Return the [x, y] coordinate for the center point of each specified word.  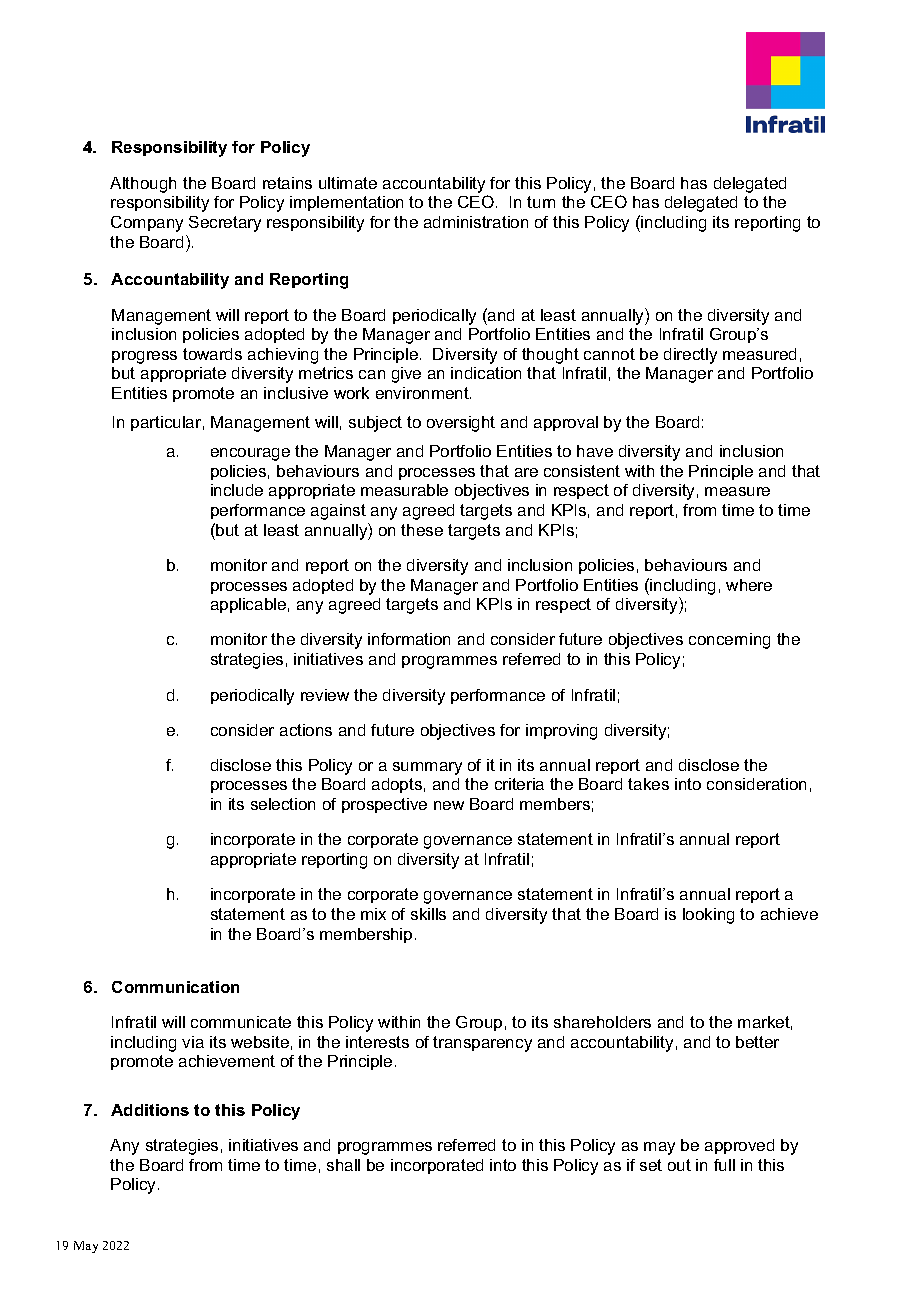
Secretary [225, 224]
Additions [150, 1110]
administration [476, 222]
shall [343, 1165]
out [679, 1165]
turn [541, 202]
